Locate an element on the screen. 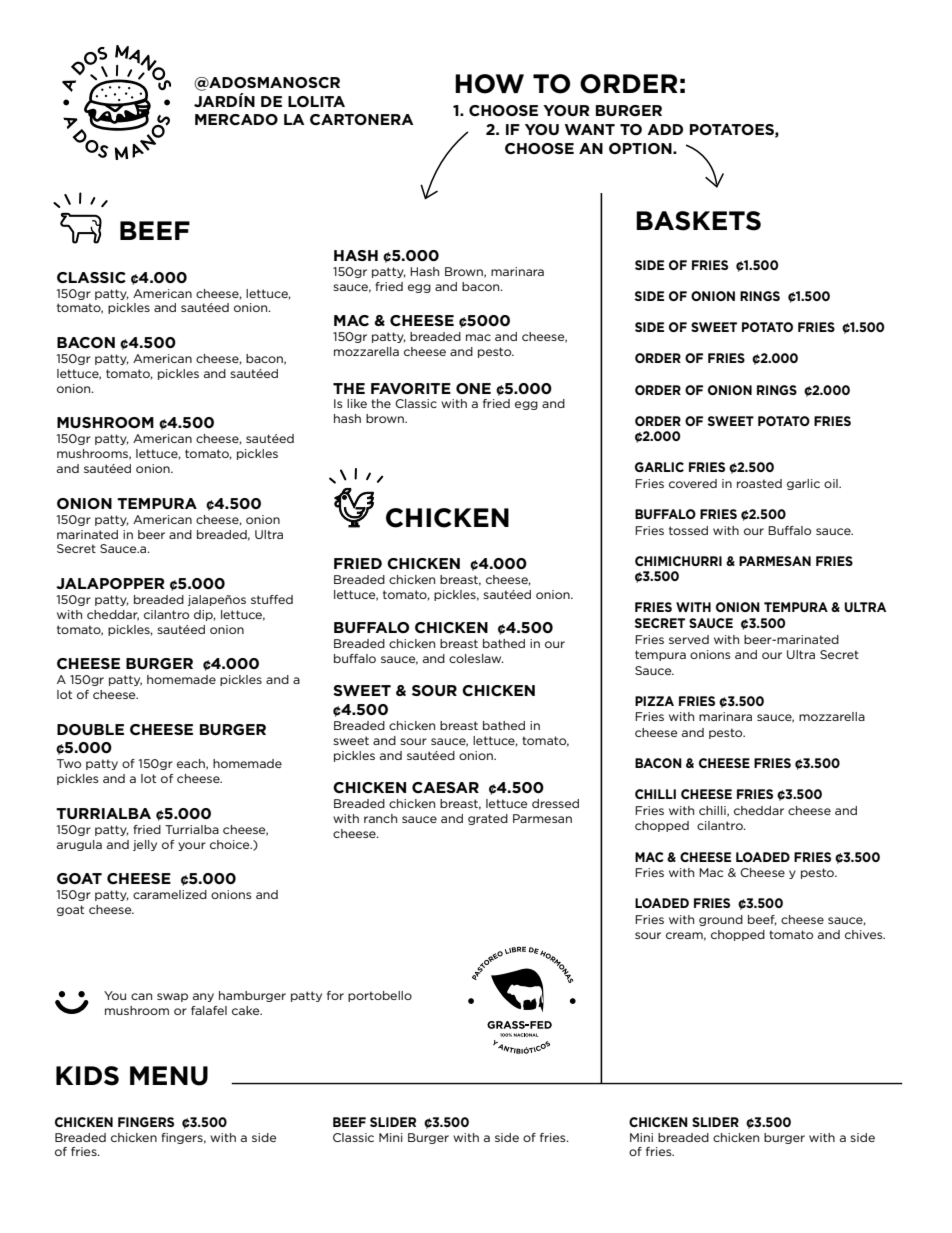 This screenshot has height=1233, width=952. DOUBLE is located at coordinates (90, 729).
